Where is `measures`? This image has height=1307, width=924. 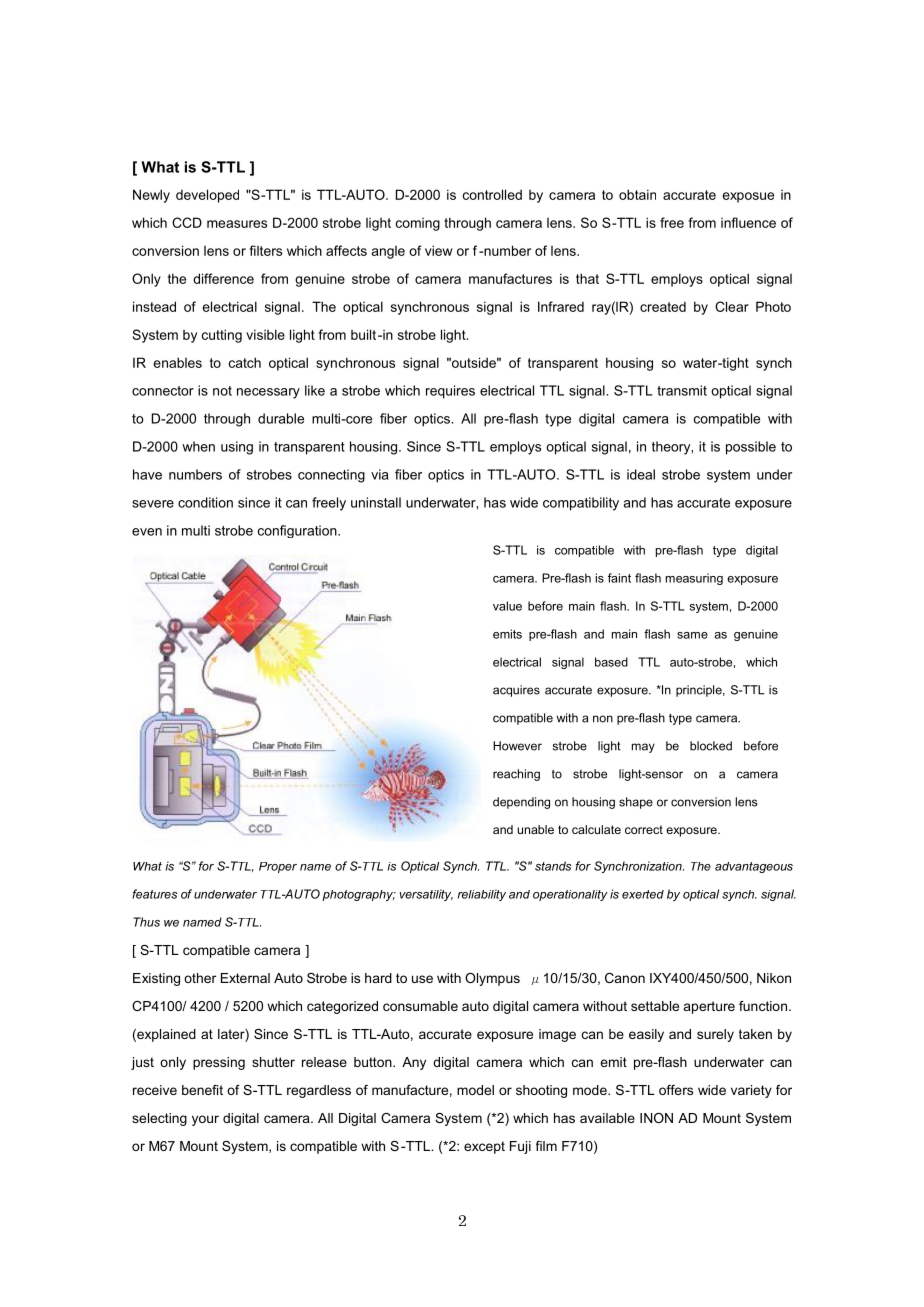
measures is located at coordinates (237, 224).
